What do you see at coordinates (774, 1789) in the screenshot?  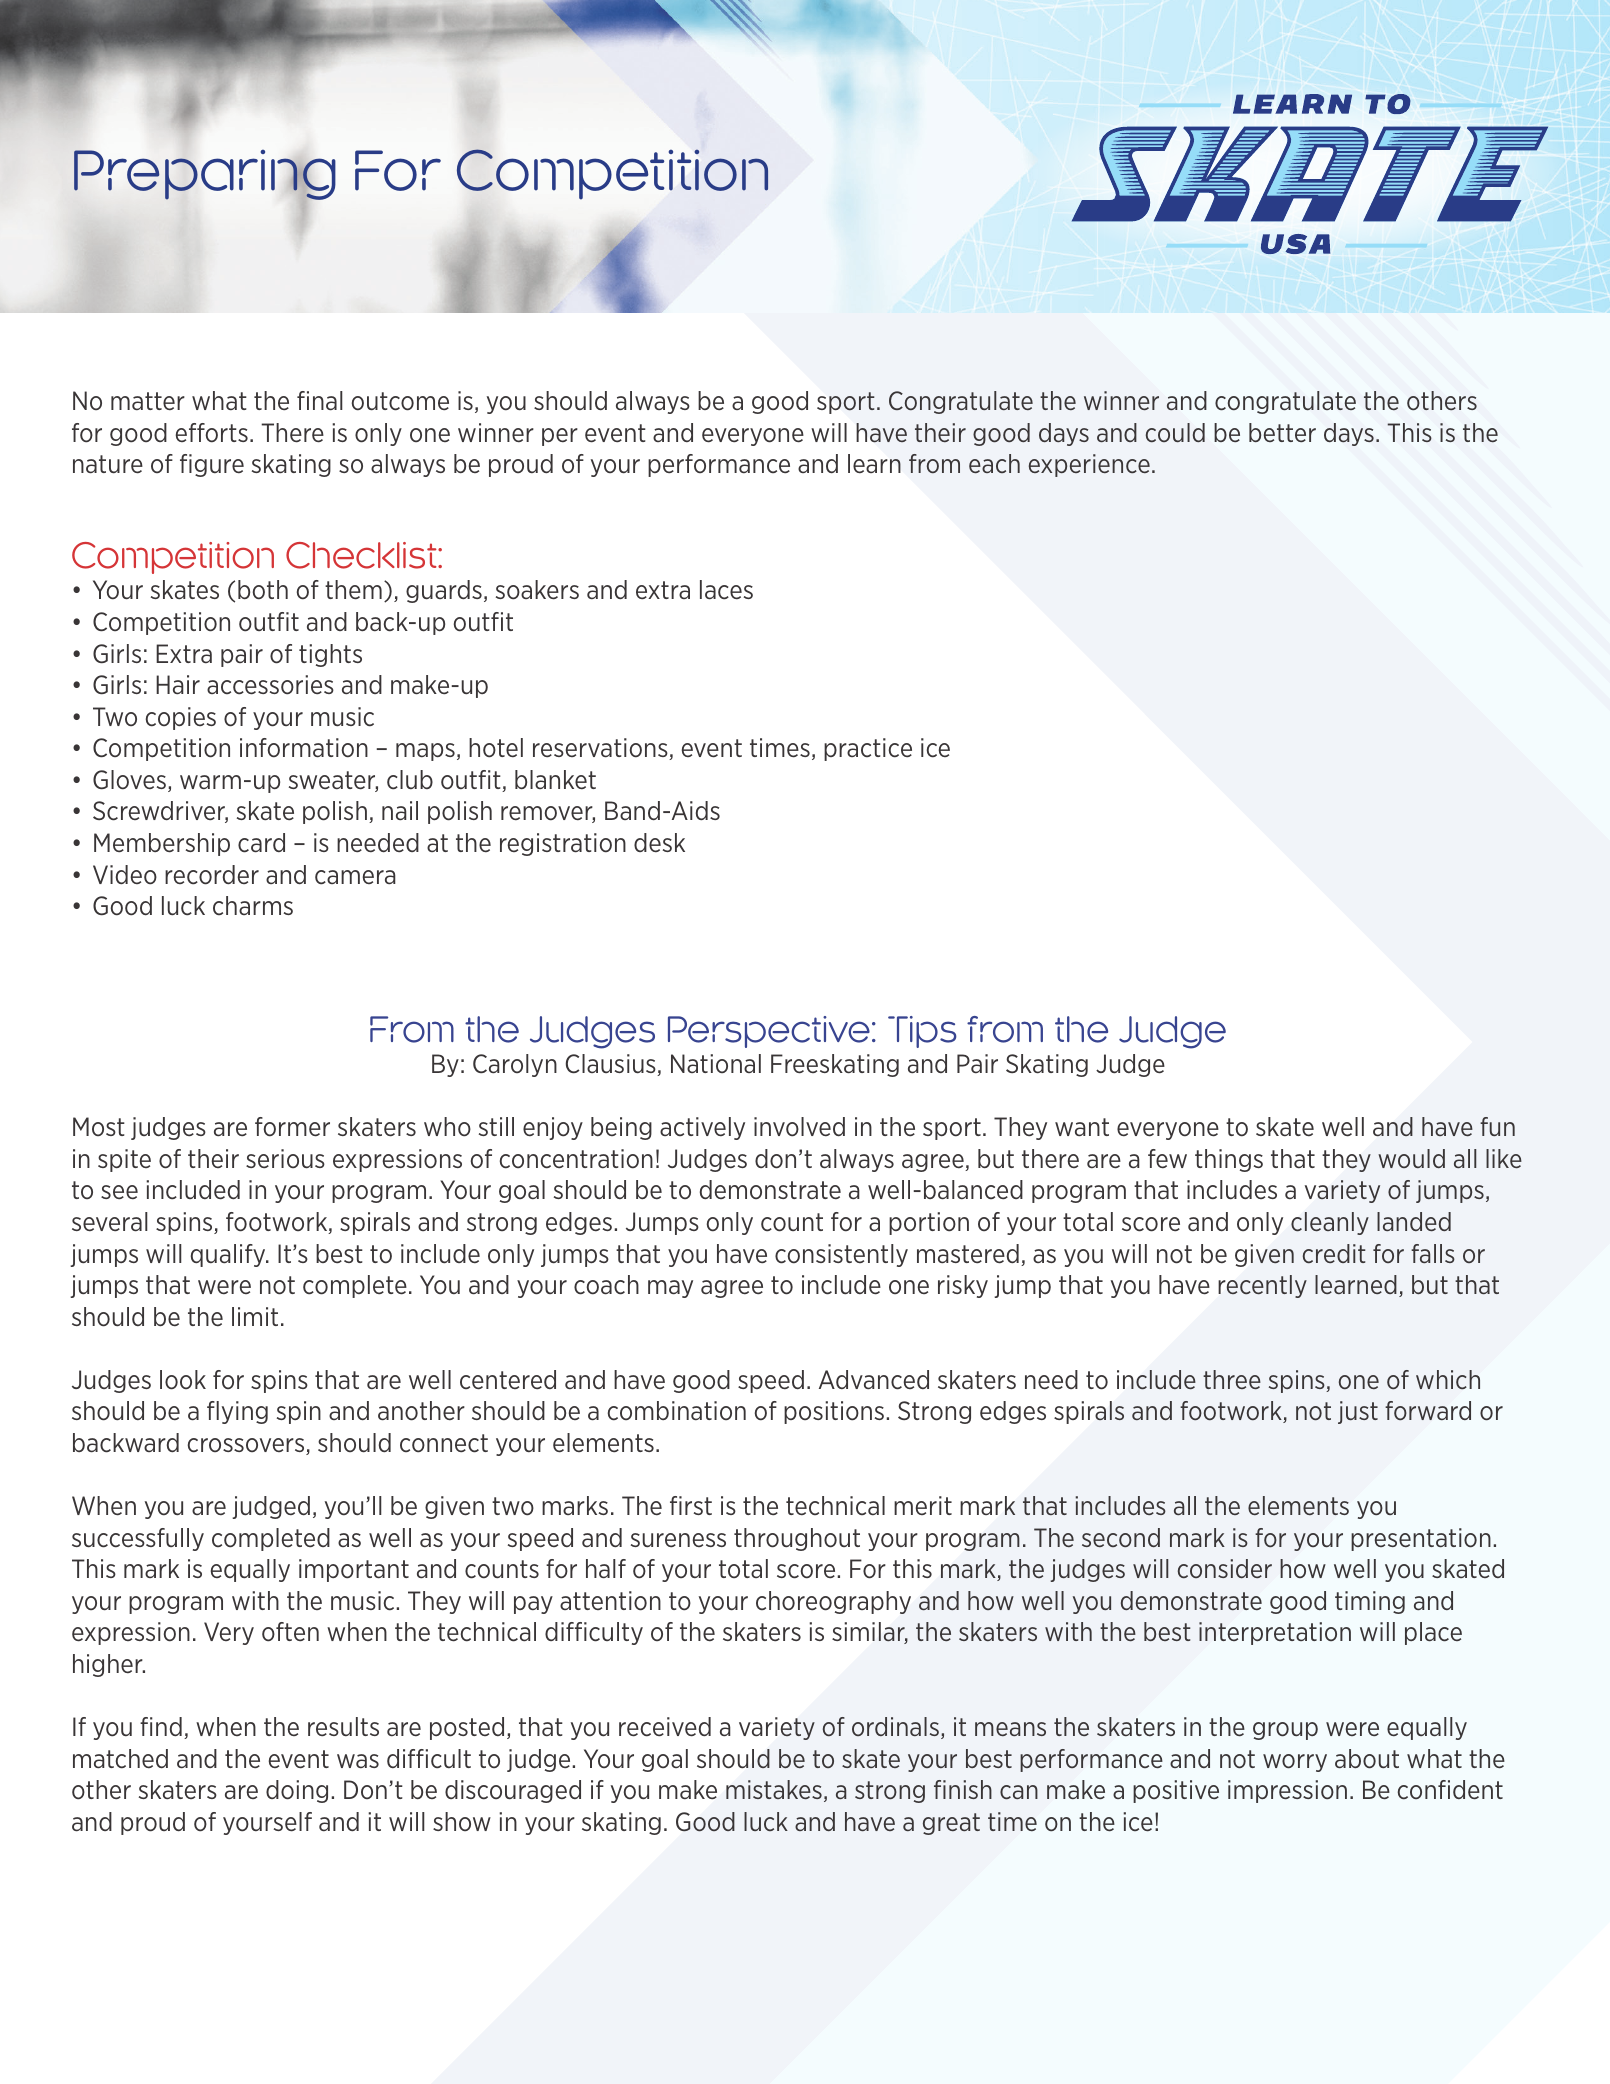 I see `mistakes` at bounding box center [774, 1789].
